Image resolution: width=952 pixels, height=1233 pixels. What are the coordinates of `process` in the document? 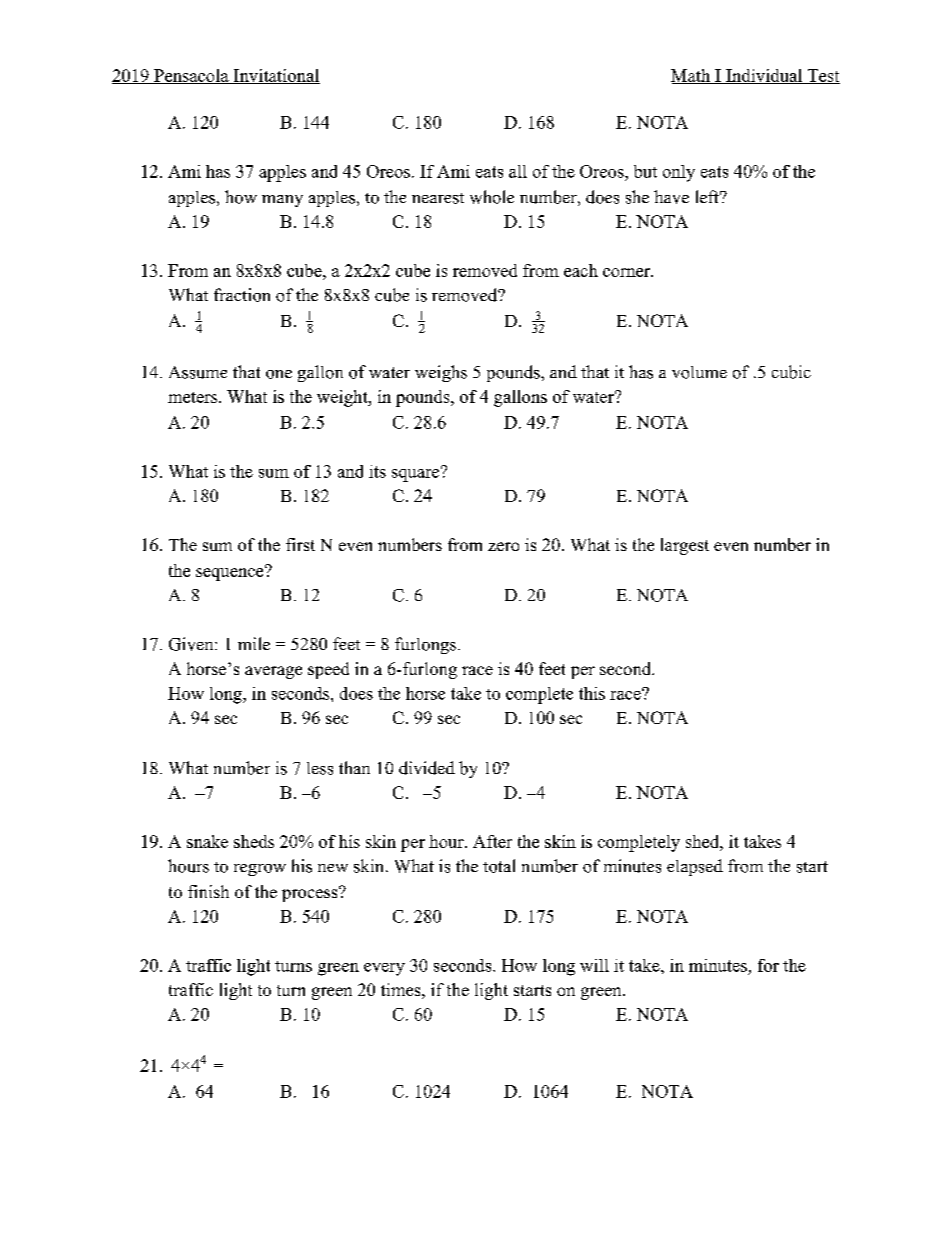 It's located at (311, 894).
